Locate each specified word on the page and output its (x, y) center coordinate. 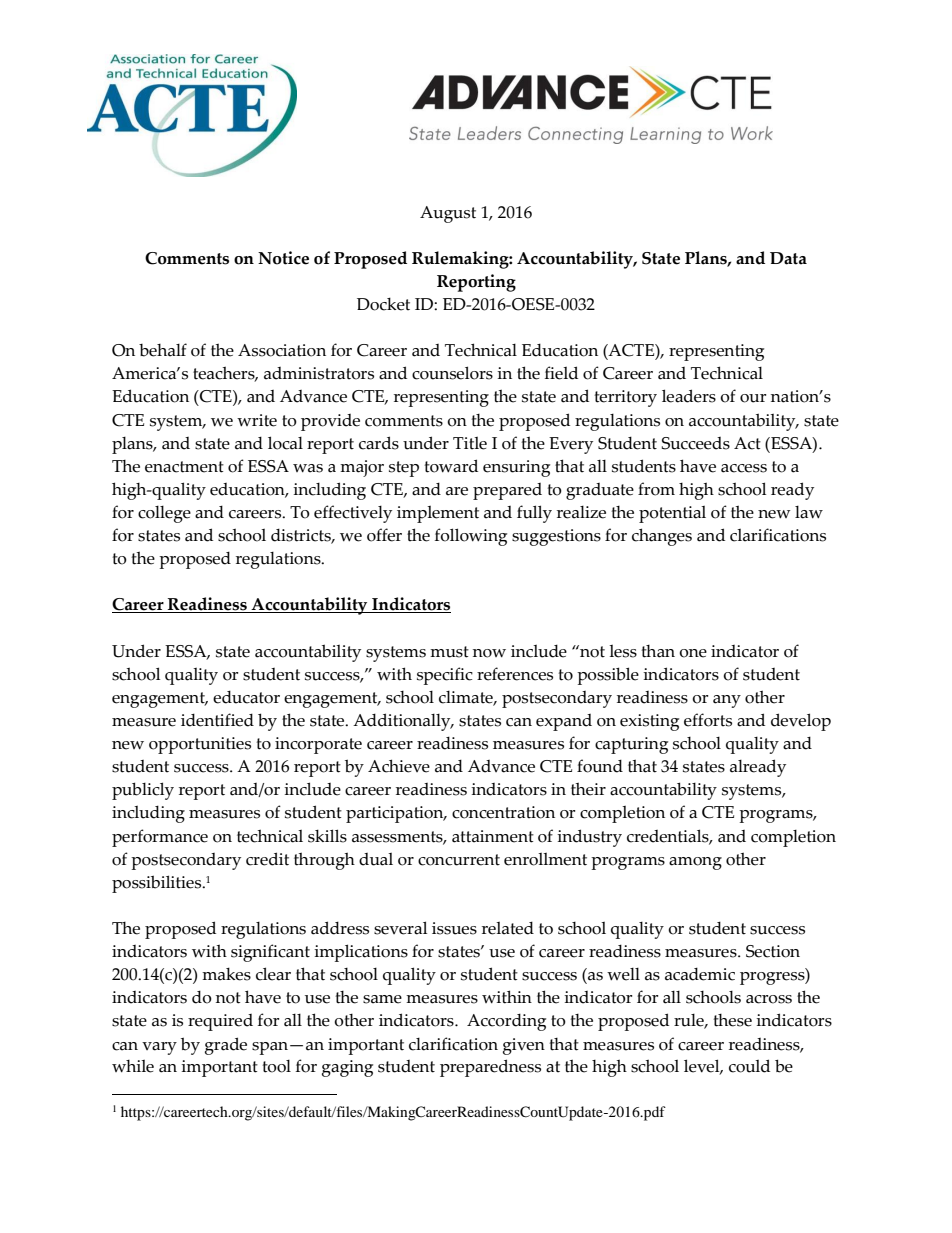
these (733, 1020)
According (506, 1022)
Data (788, 258)
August (448, 214)
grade (226, 1046)
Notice (283, 258)
